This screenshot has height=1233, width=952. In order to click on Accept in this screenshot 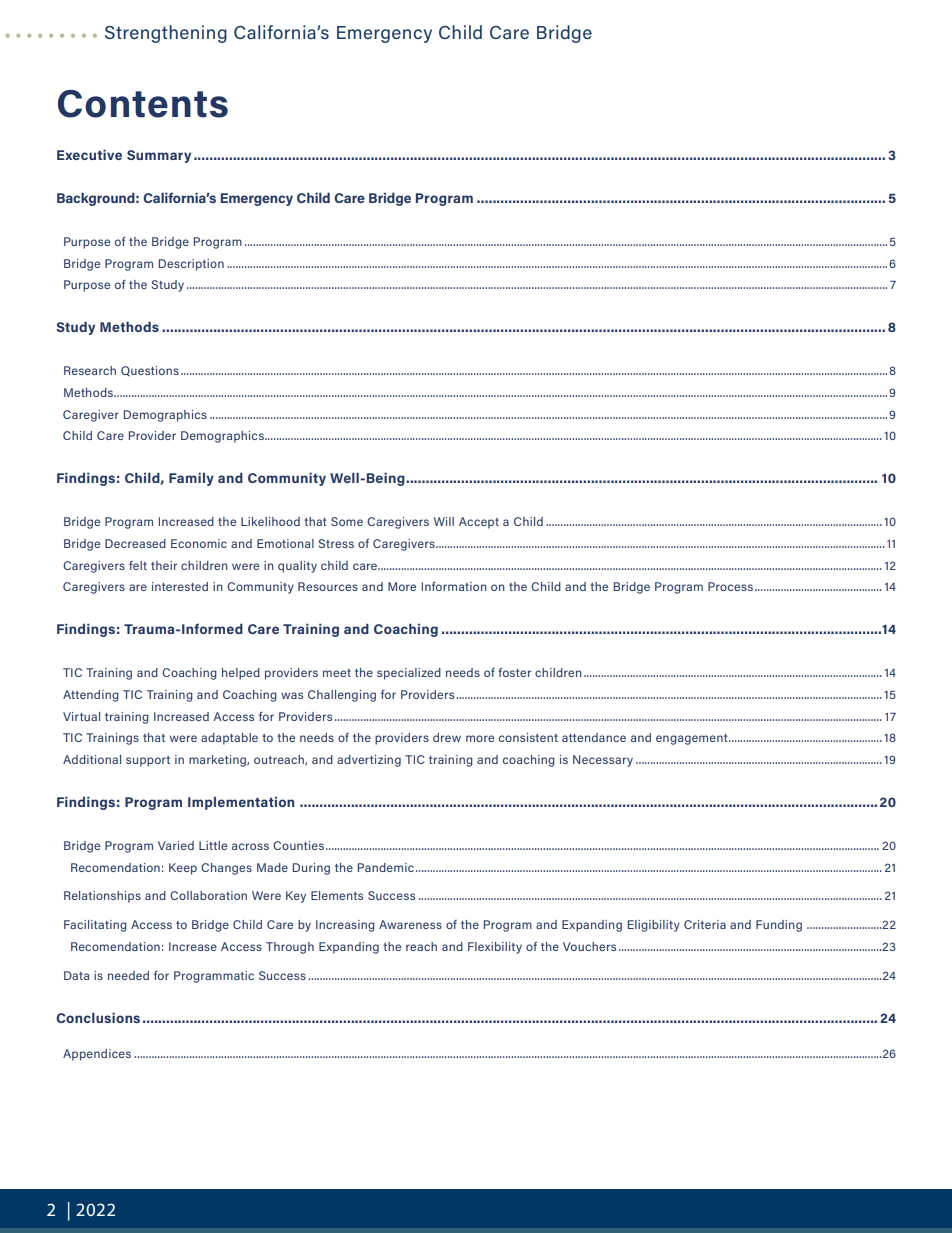, I will do `click(479, 523)`.
